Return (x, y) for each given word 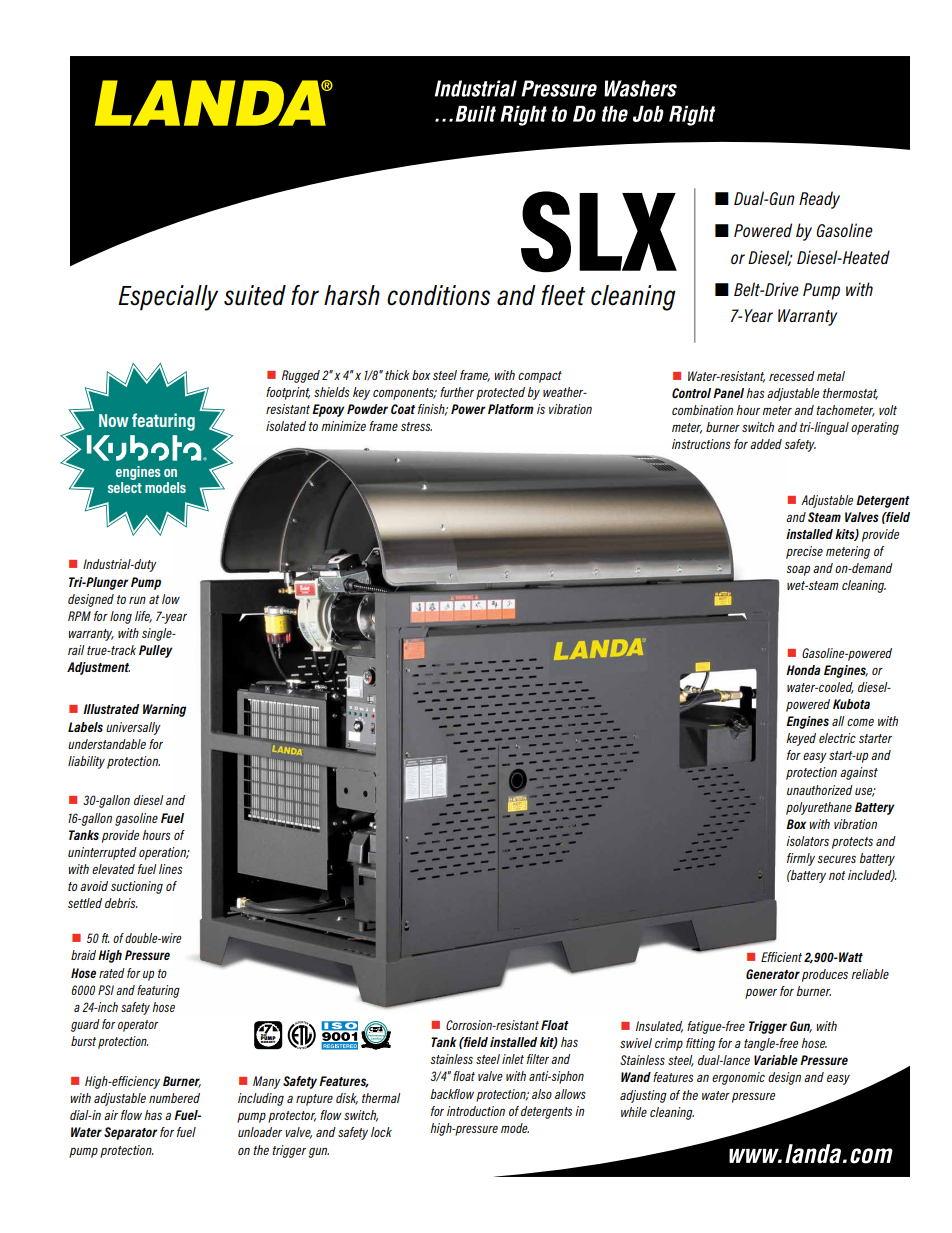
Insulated (659, 1027)
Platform (511, 409)
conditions (438, 295)
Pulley (155, 651)
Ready (819, 200)
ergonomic (738, 1078)
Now (114, 420)
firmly (801, 859)
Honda (803, 670)
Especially (168, 298)
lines (170, 869)
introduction (476, 1111)
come (860, 722)
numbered (174, 1098)
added (766, 444)
